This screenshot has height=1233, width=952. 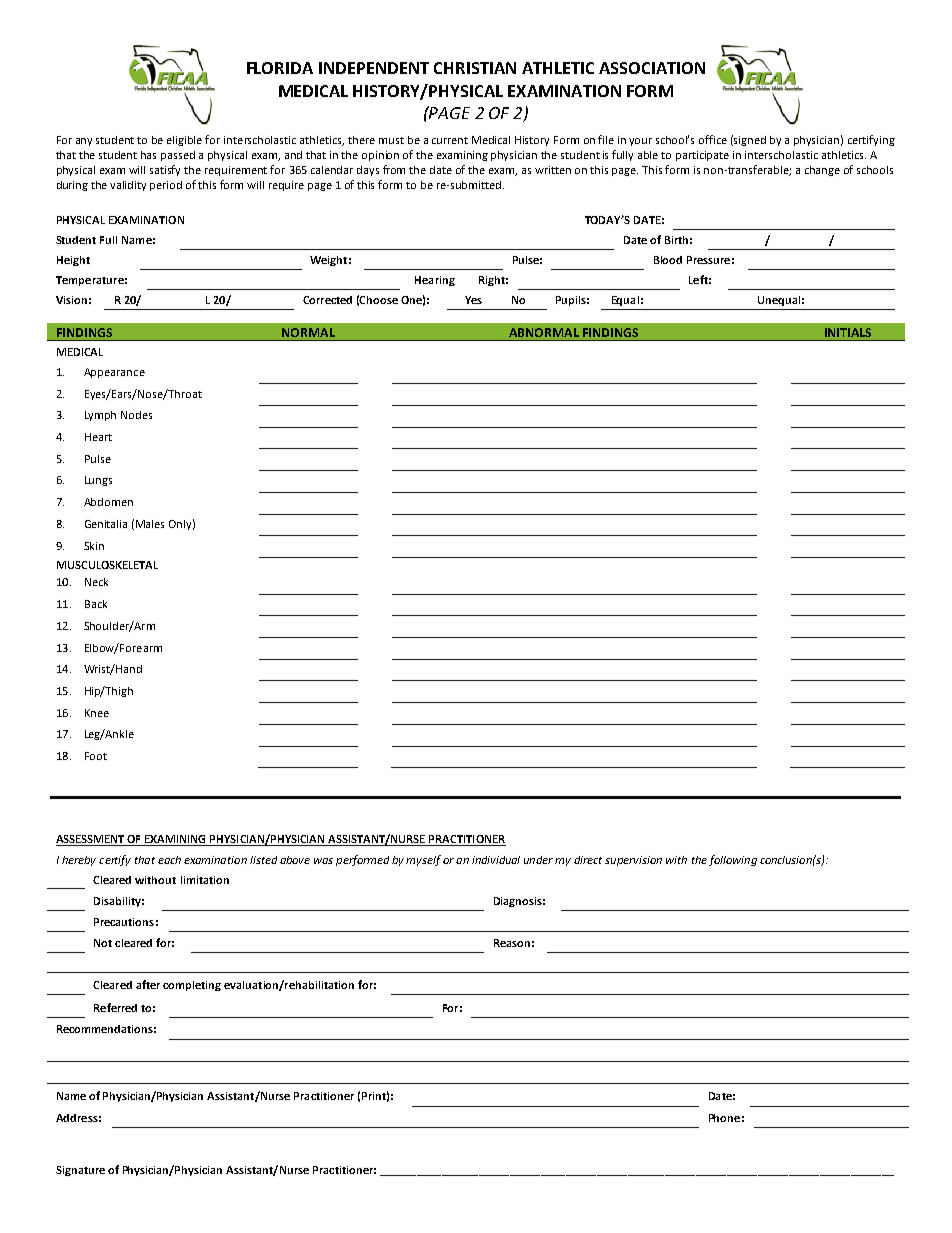 What do you see at coordinates (713, 139) in the screenshot?
I see `office` at bounding box center [713, 139].
